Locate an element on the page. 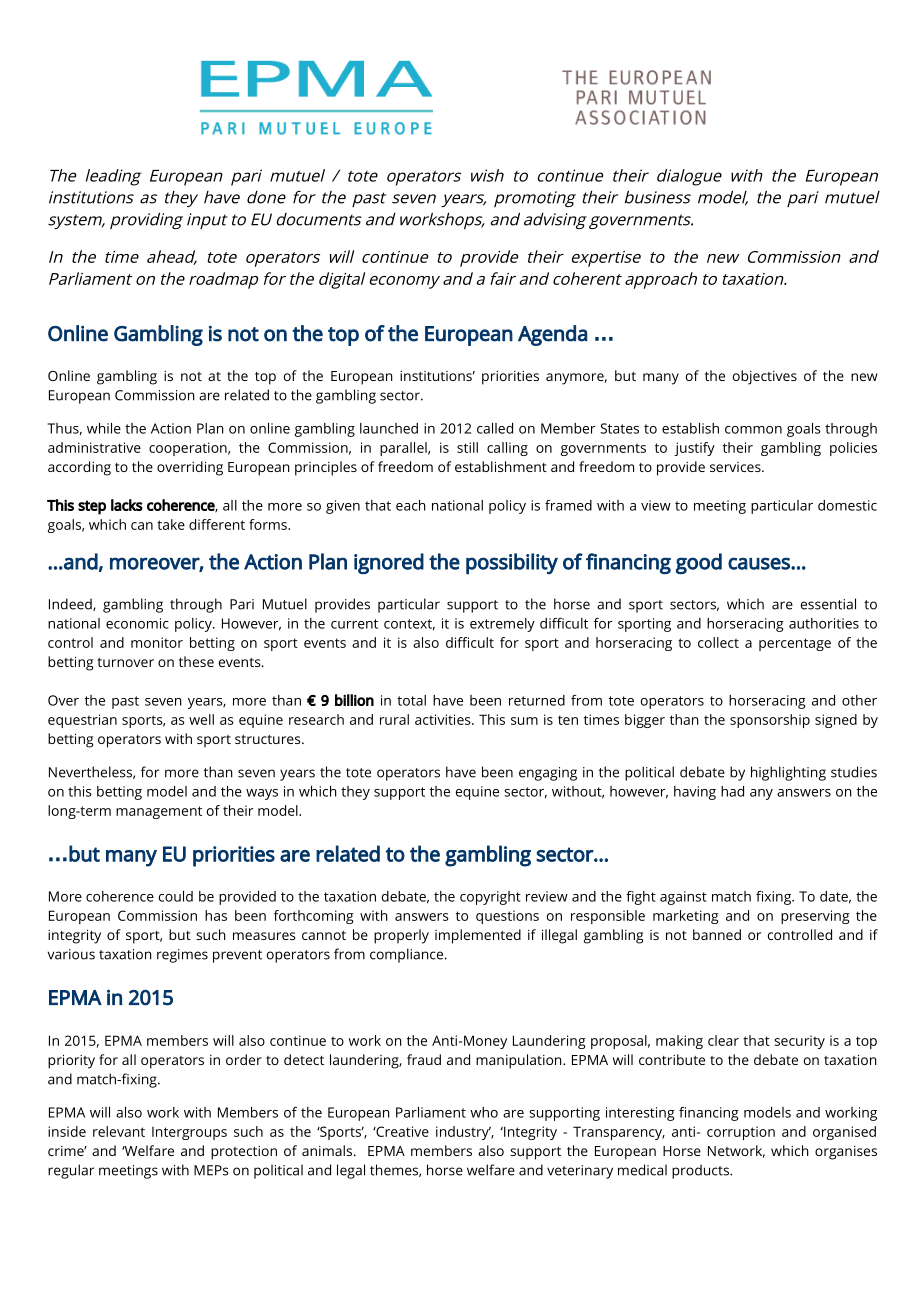  highlighting is located at coordinates (788, 773).
